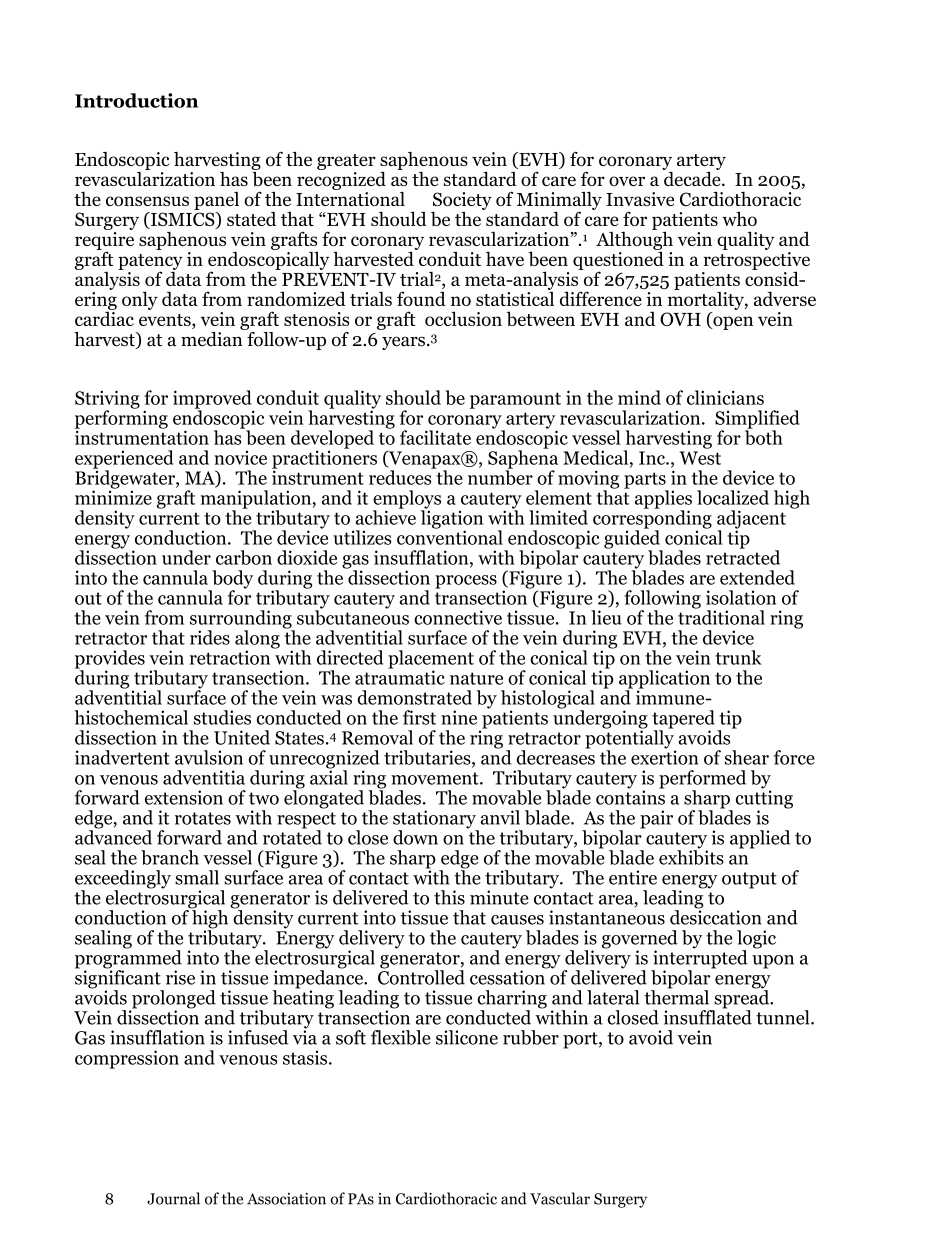 The width and height of the page is (952, 1233). Describe the element at coordinates (173, 1198) in the page. I see `Journal` at that location.
